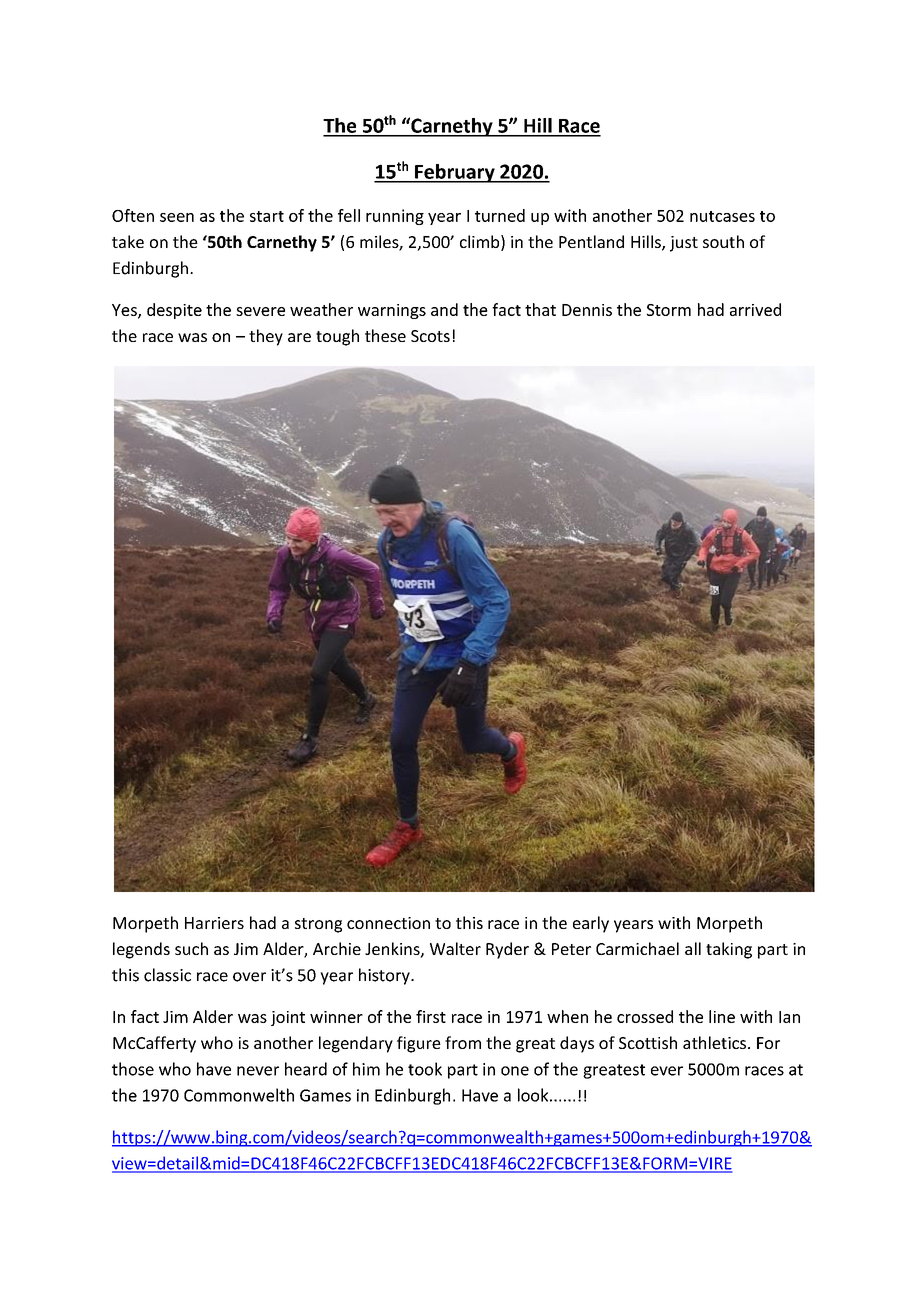 The width and height of the document is (924, 1308). I want to click on strong, so click(318, 925).
